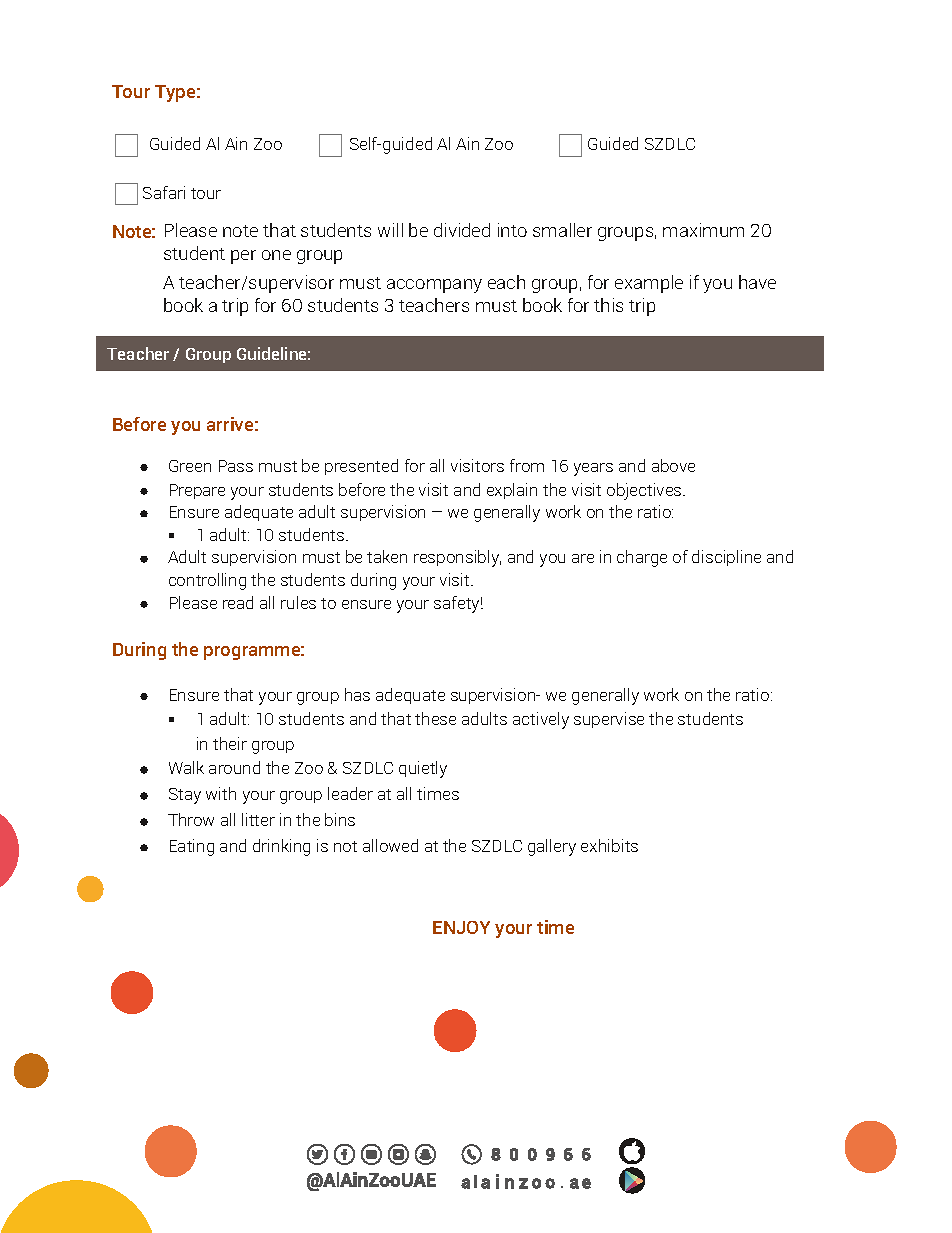  I want to click on one, so click(276, 255).
